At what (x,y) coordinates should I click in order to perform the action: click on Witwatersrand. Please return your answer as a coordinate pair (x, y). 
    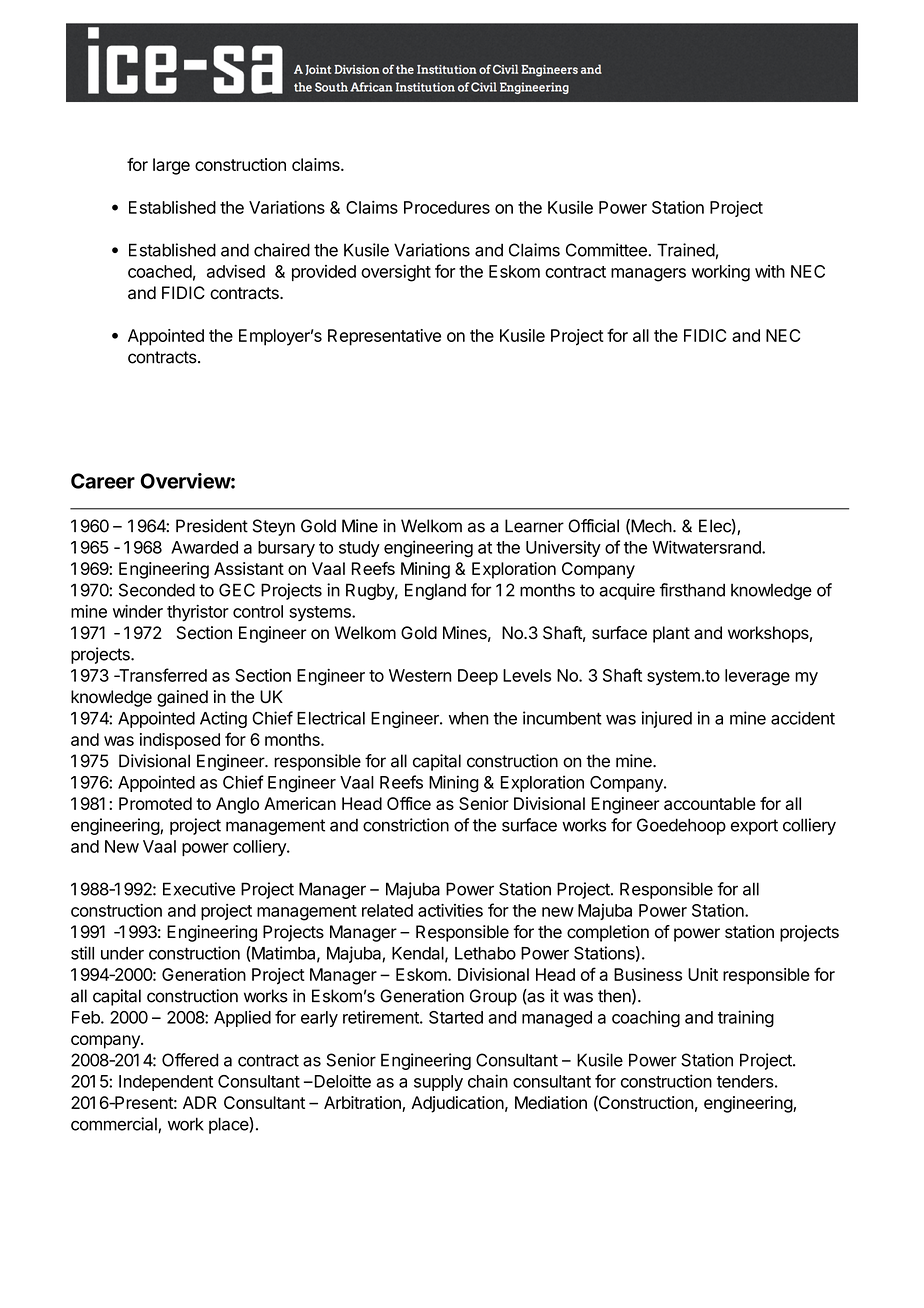
    Looking at the image, I should click on (707, 547).
